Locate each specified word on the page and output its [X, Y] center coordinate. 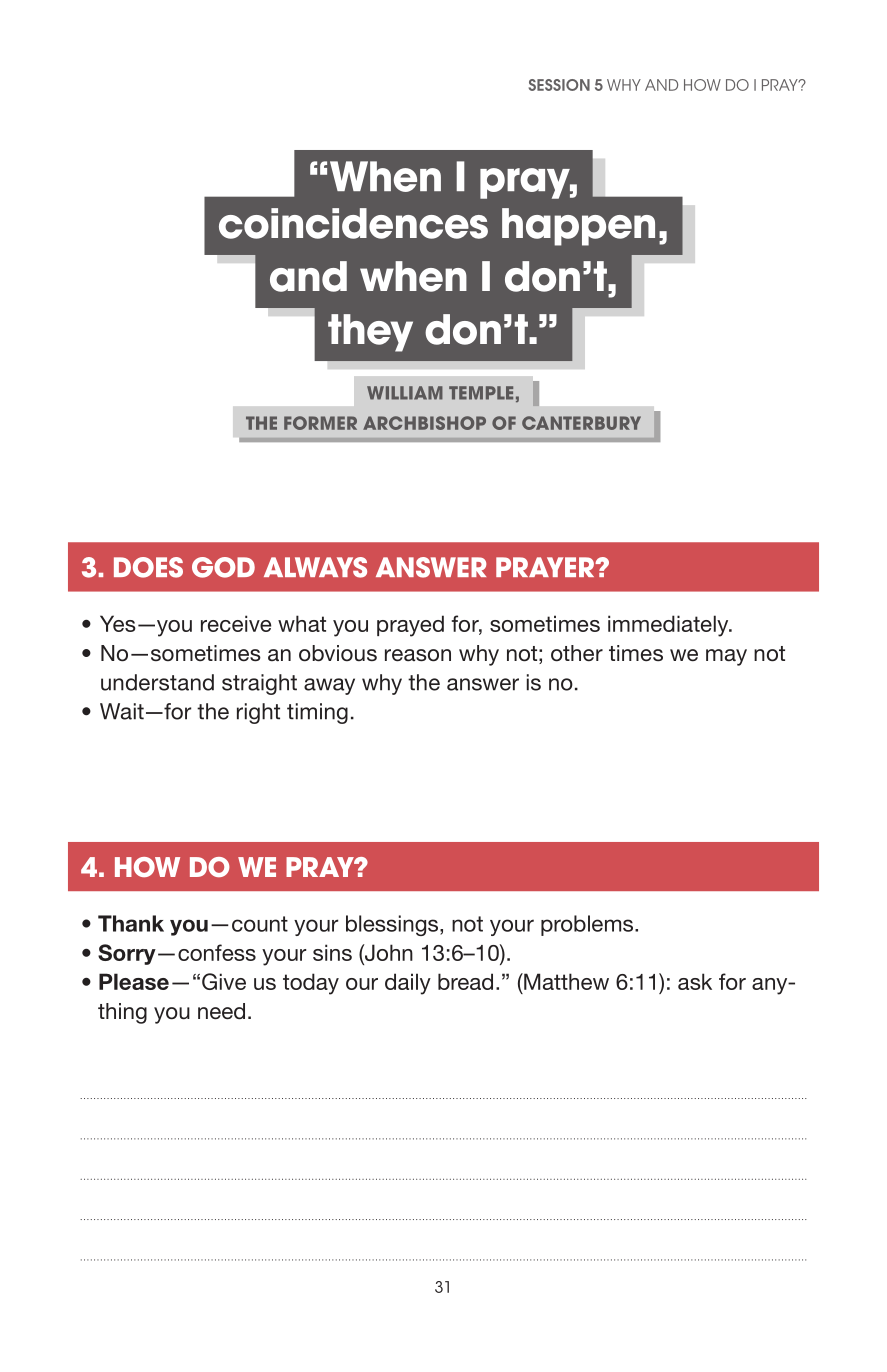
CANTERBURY [581, 423]
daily [408, 984]
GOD [223, 567]
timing [317, 713]
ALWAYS [315, 567]
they [370, 333]
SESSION [559, 85]
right [258, 713]
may [726, 657]
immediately [669, 626]
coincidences [353, 223]
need [221, 1011]
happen [578, 227]
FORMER [320, 423]
